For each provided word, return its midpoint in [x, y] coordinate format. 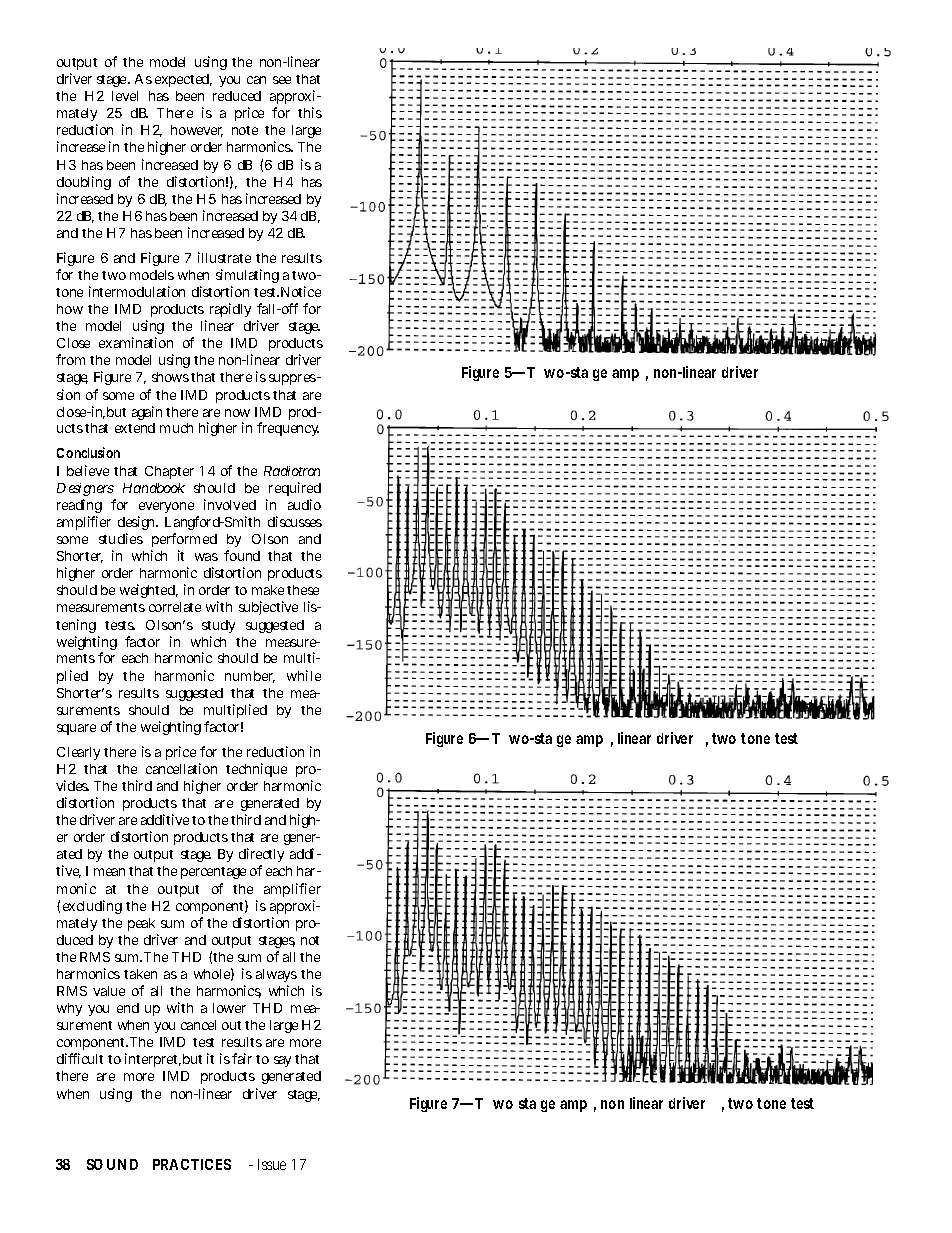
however [197, 131]
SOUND [112, 1164]
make [268, 590]
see [282, 80]
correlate [175, 607]
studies [121, 538]
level [125, 96]
